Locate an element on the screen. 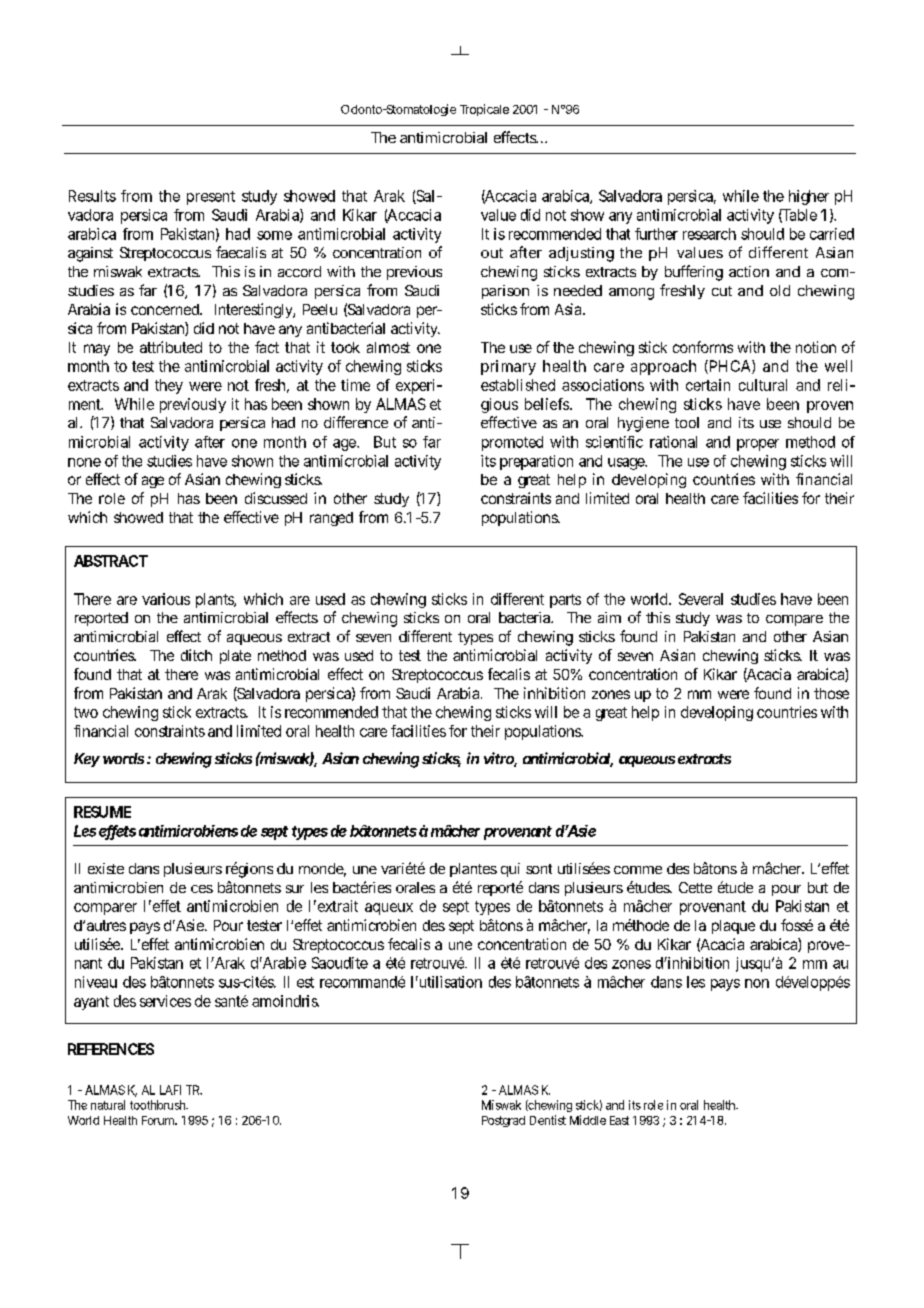 The width and height of the screenshot is (924, 1308). RESUME is located at coordinates (102, 812).
